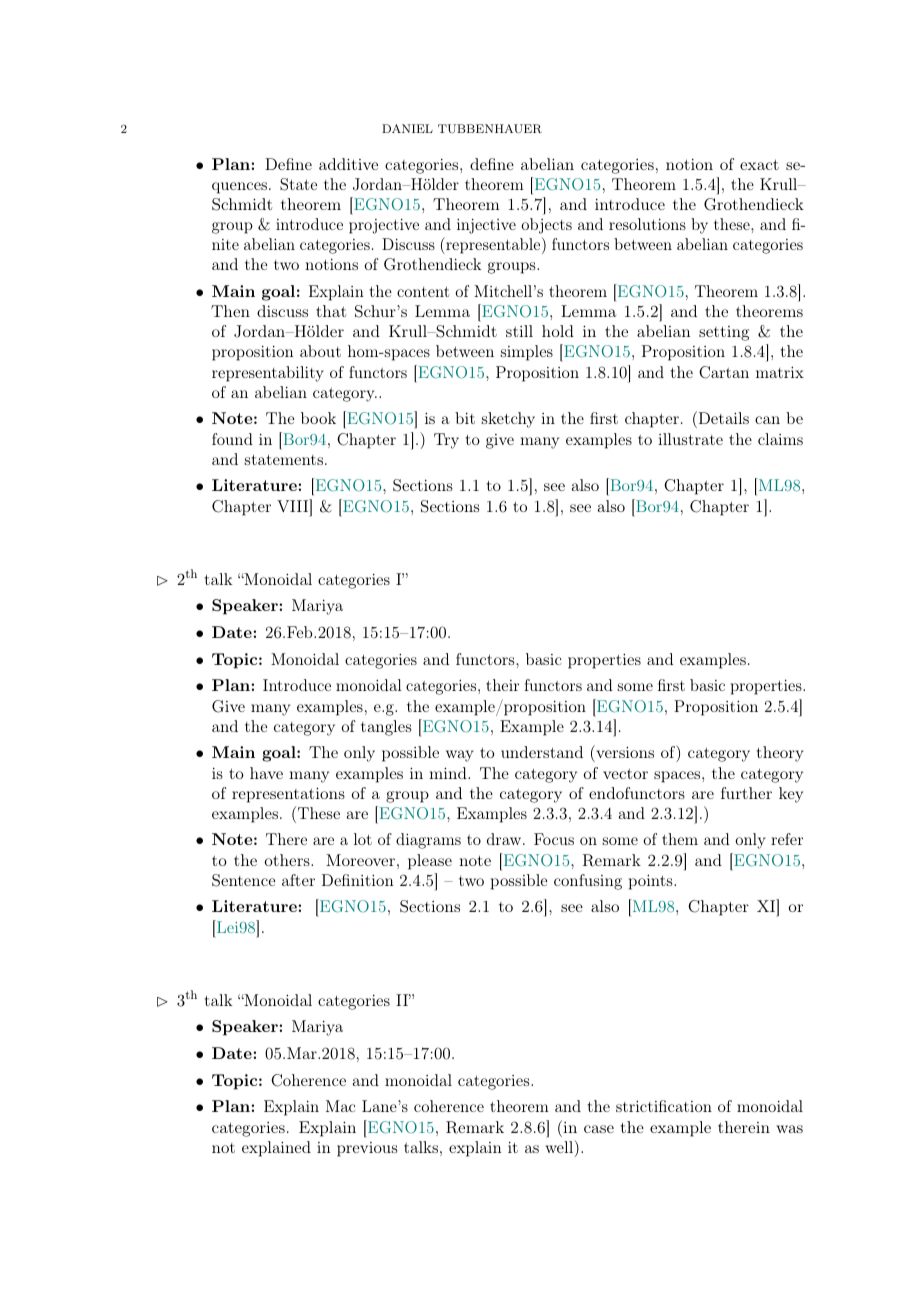 The height and width of the screenshot is (1308, 924). I want to click on their, so click(502, 685).
